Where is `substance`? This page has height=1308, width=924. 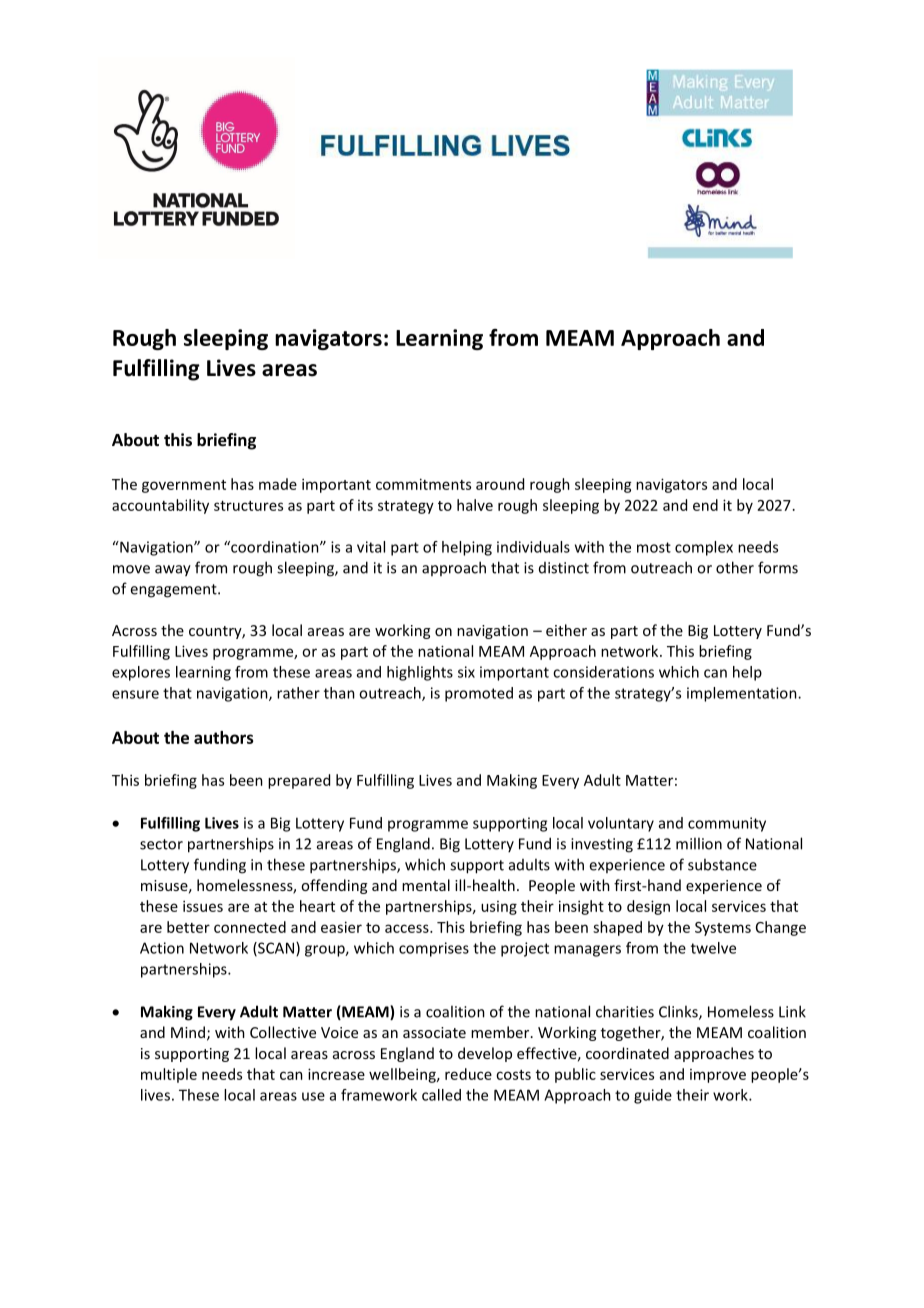 substance is located at coordinates (722, 864).
